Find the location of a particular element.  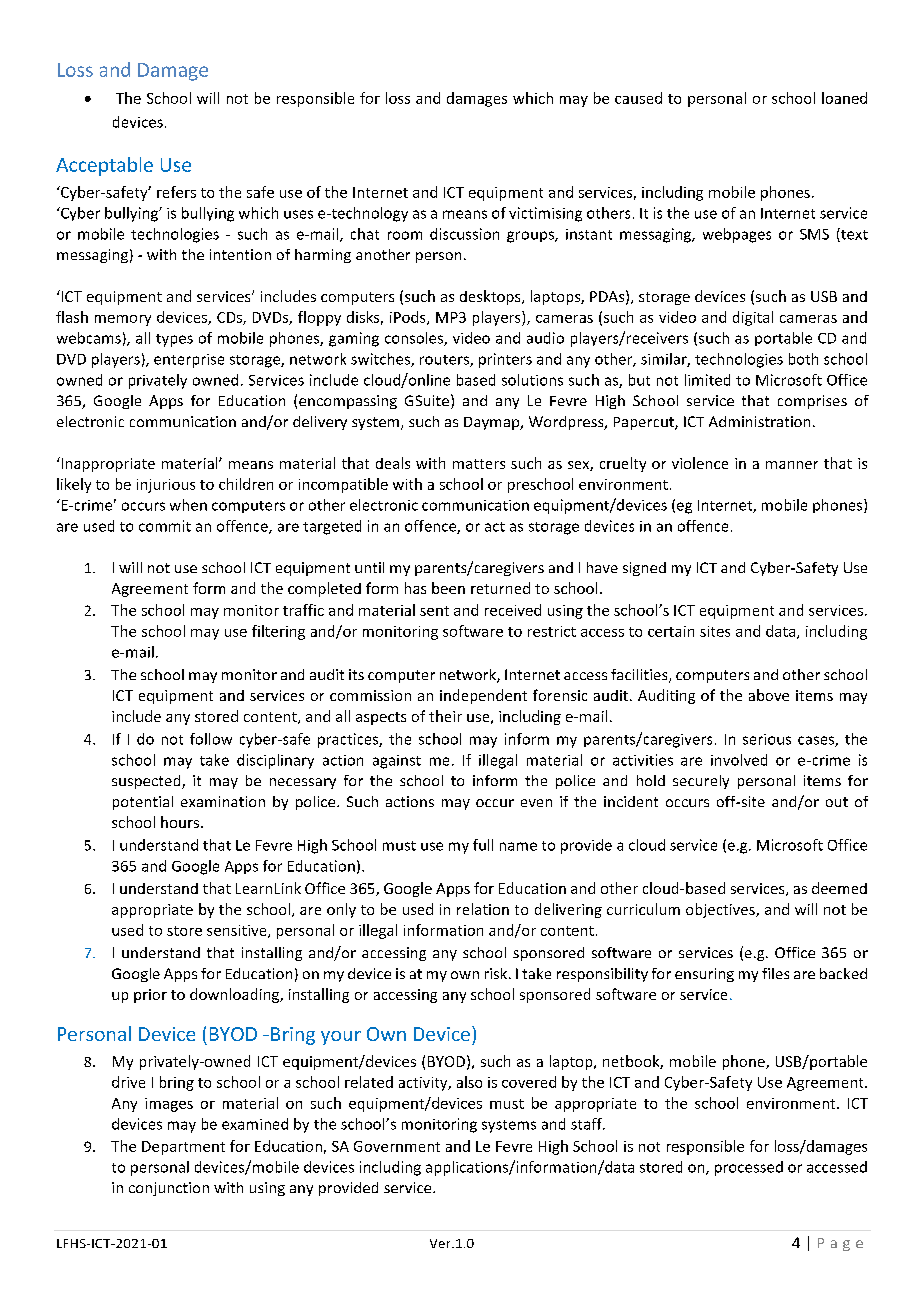

Department is located at coordinates (183, 1148).
